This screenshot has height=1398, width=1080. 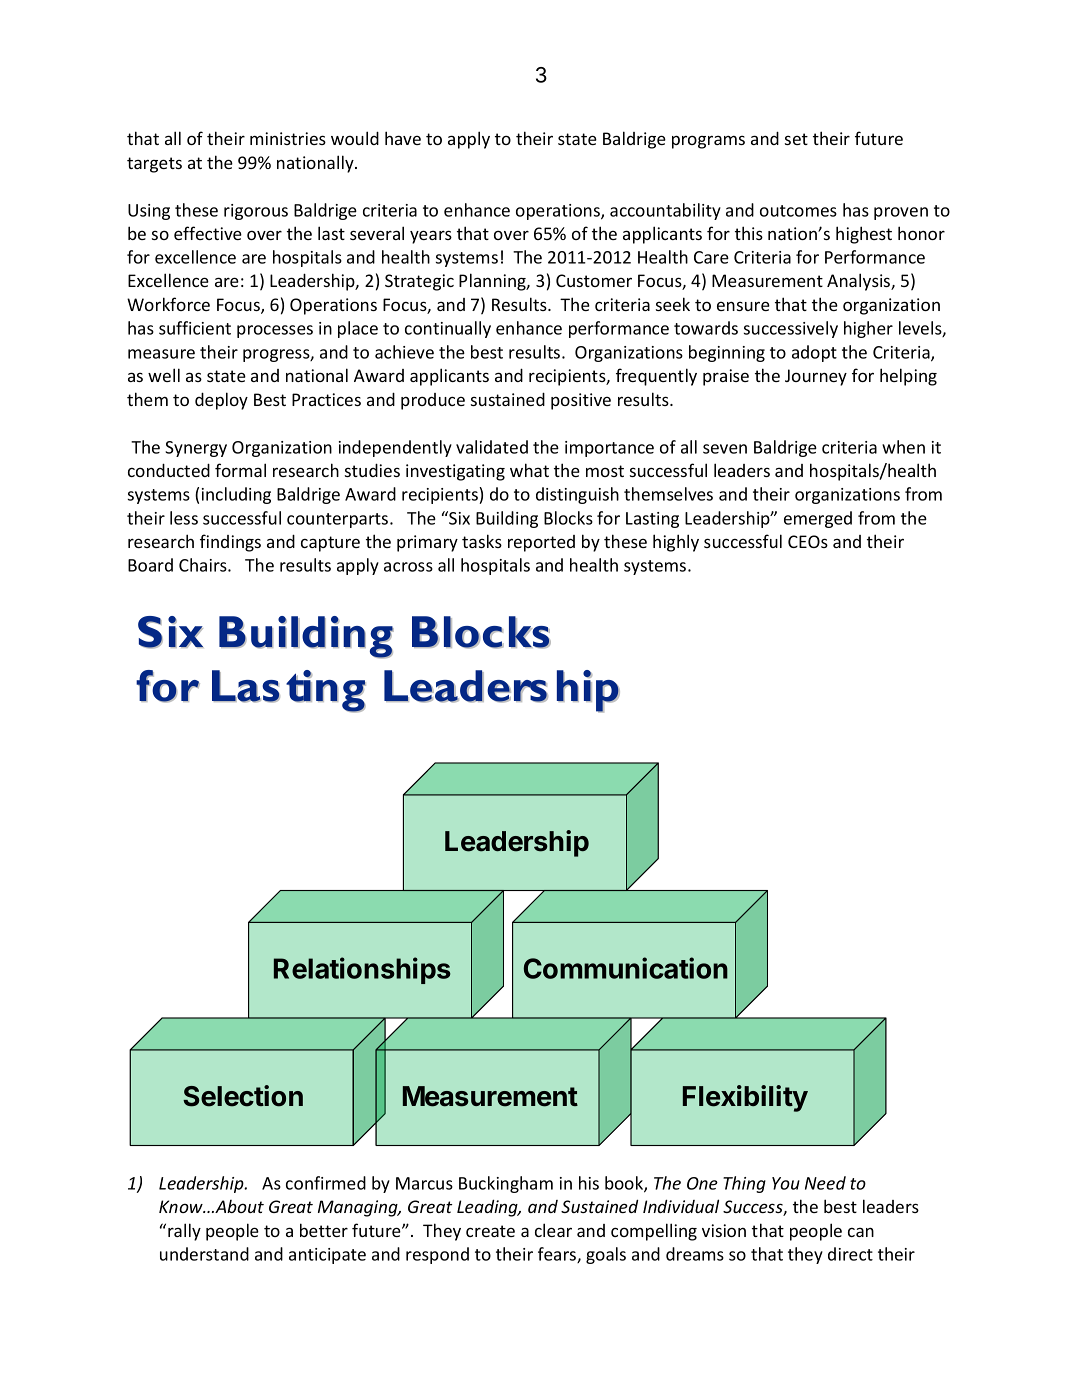 I want to click on years, so click(x=431, y=237).
